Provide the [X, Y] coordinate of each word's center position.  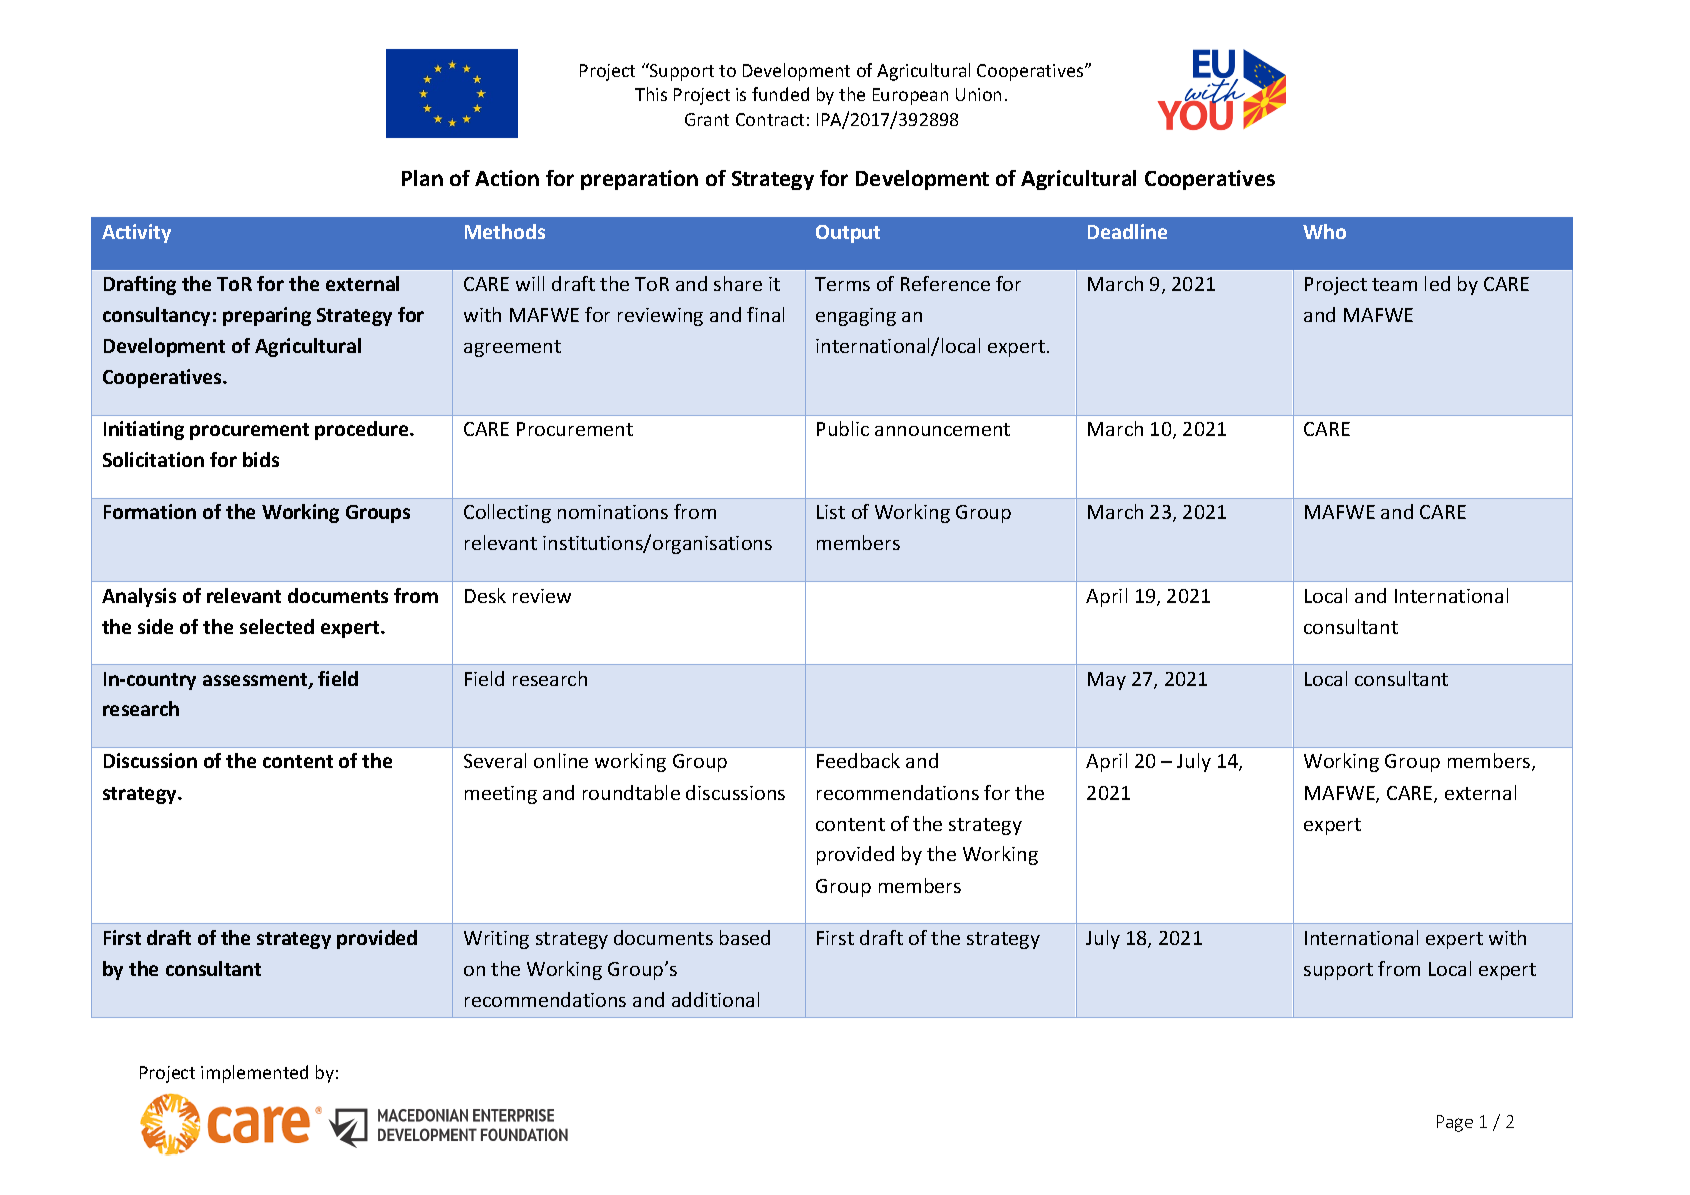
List [831, 512]
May [1107, 681]
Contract [770, 119]
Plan [422, 178]
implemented [254, 1074]
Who [1324, 231]
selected [277, 626]
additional [715, 999]
